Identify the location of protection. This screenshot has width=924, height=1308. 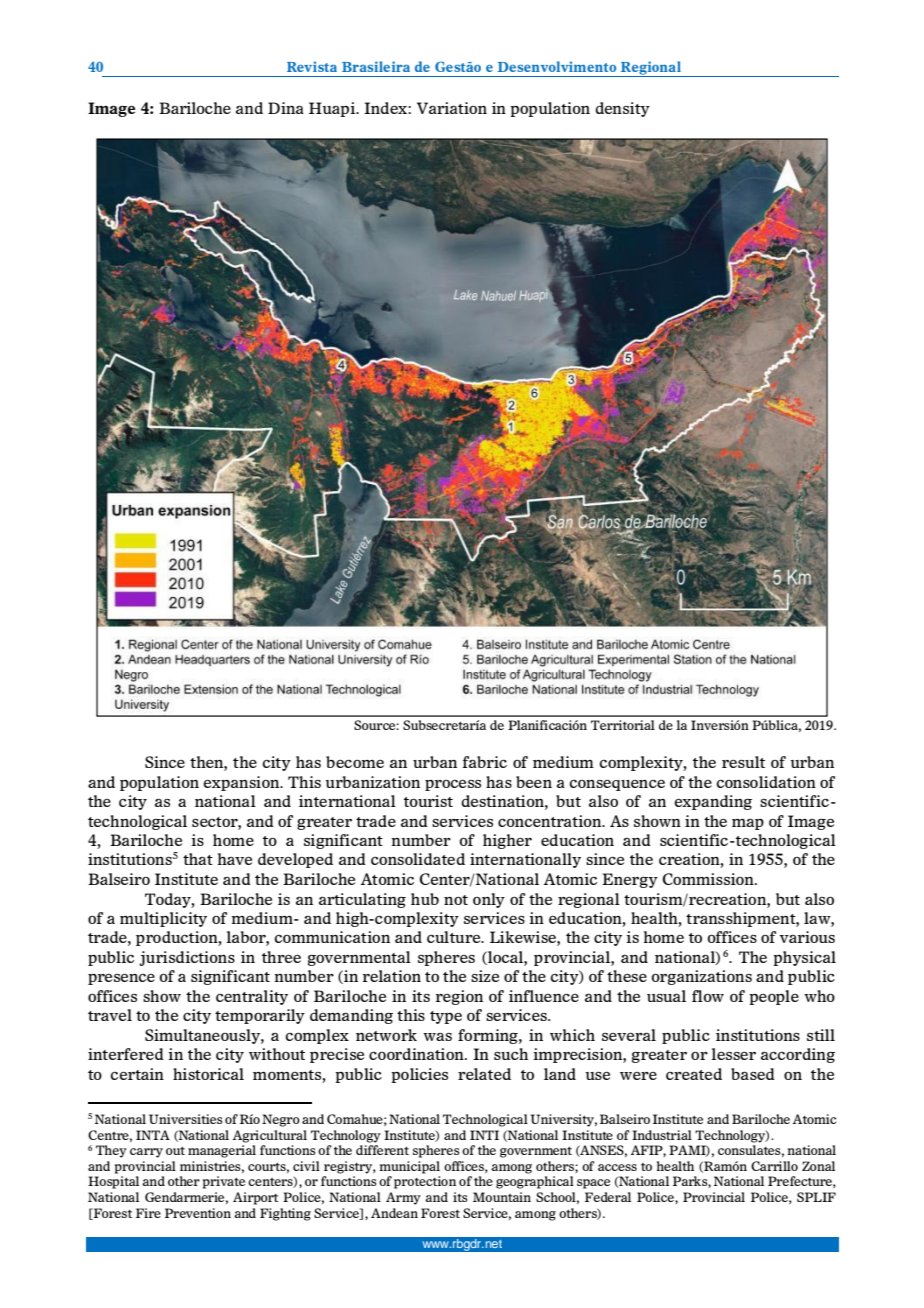
(425, 1182).
